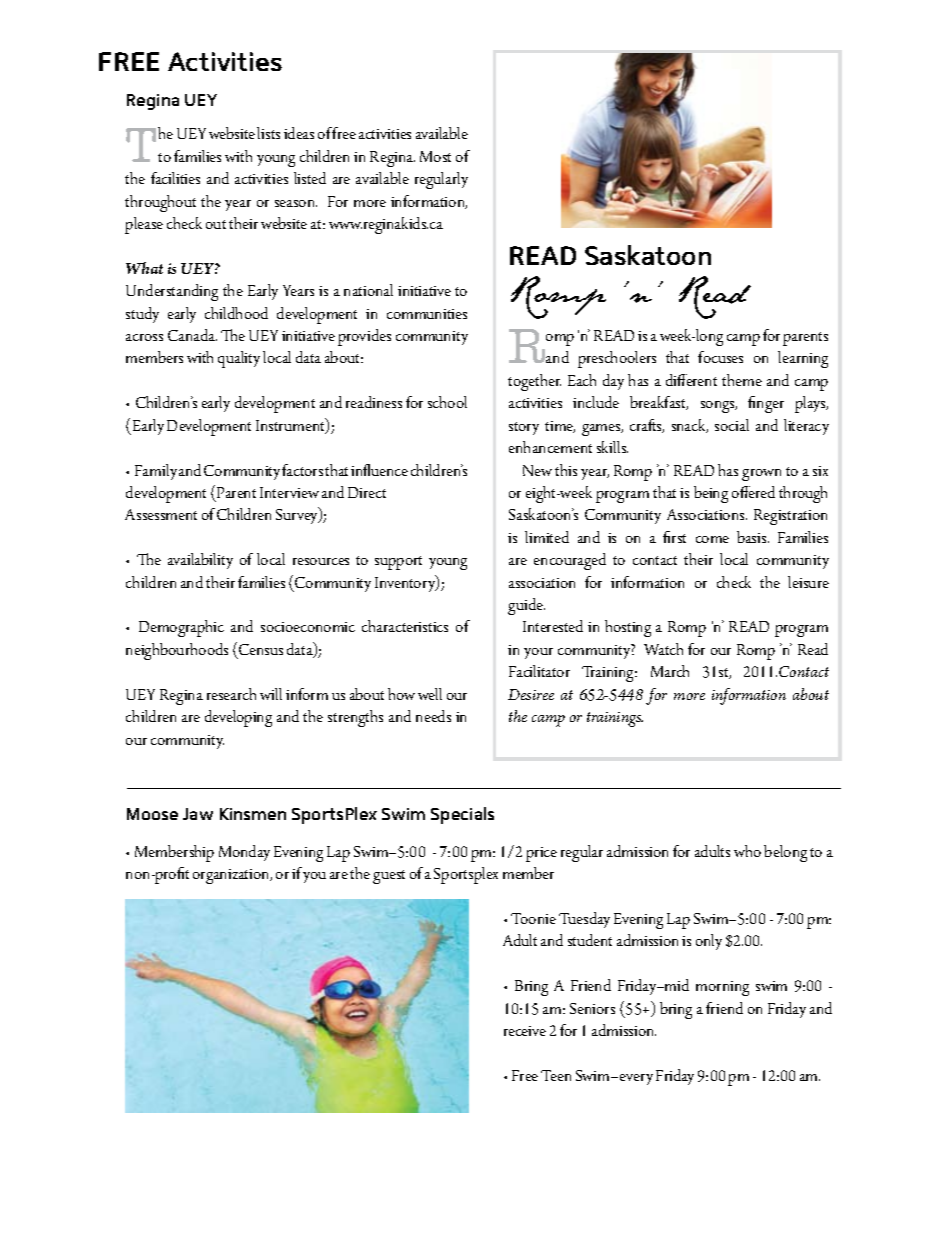 This screenshot has height=1233, width=952. What do you see at coordinates (129, 61) in the screenshot?
I see `FREE` at bounding box center [129, 61].
